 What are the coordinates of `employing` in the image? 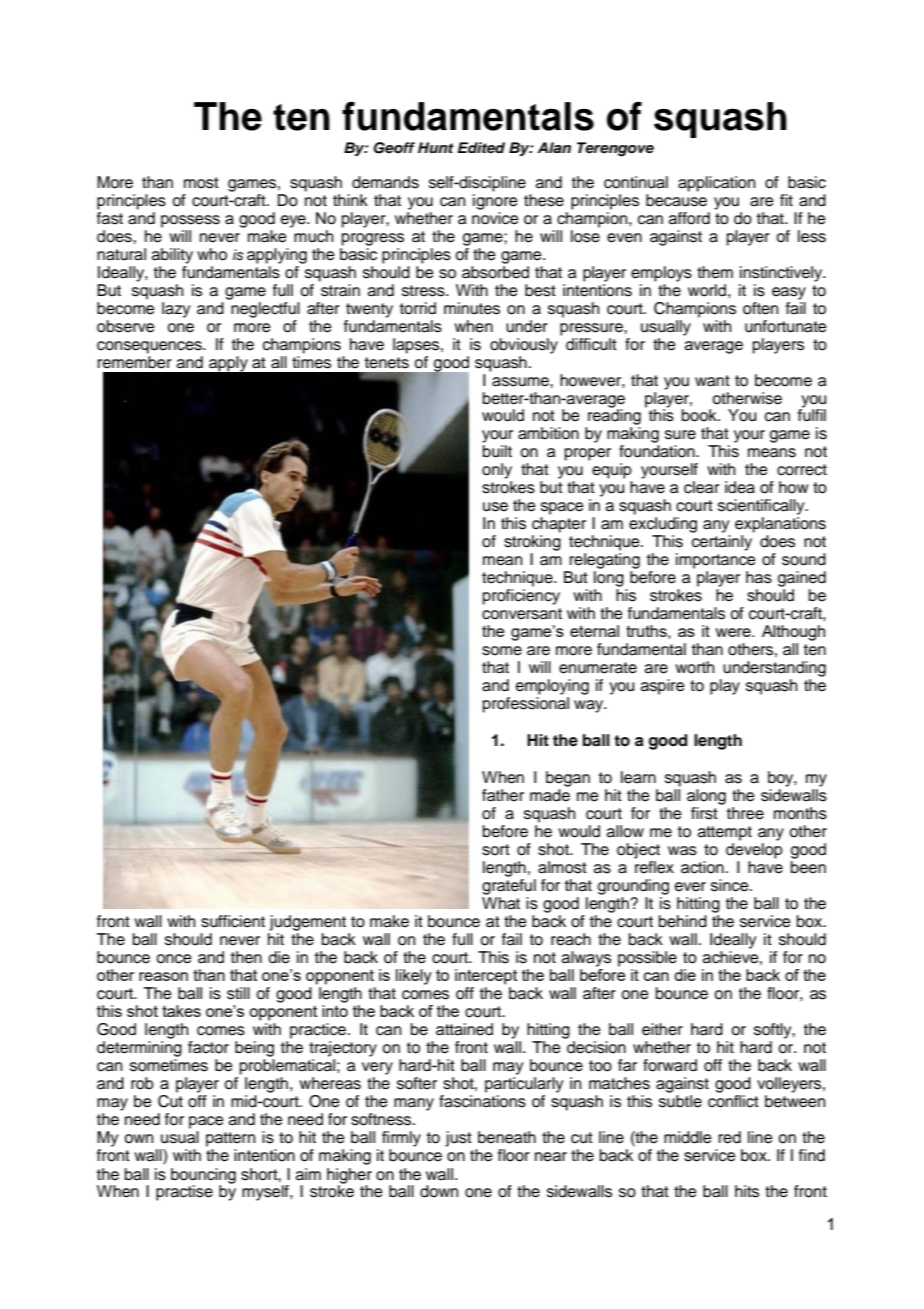 It's located at (552, 687).
